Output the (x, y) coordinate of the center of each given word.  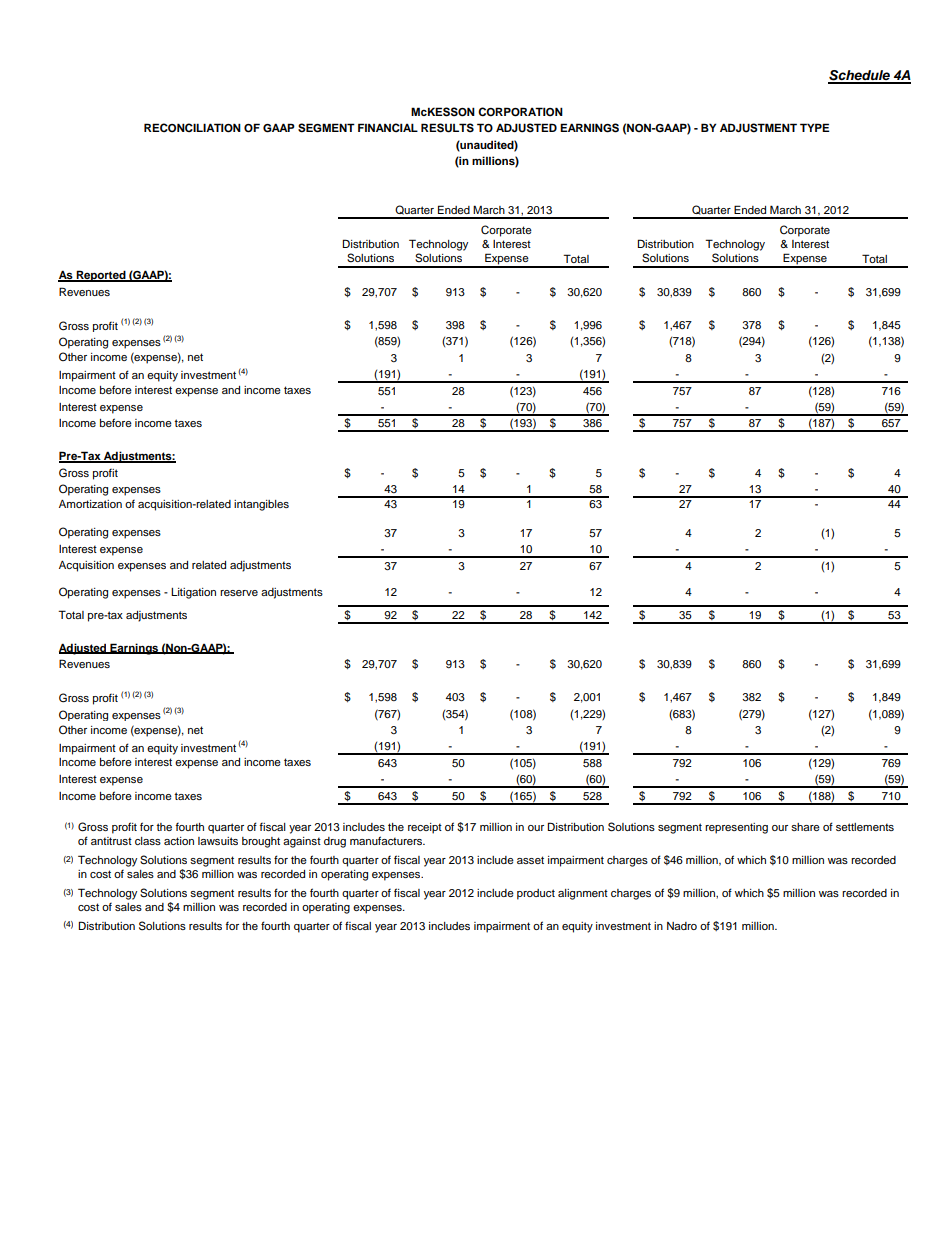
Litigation (193, 593)
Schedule (860, 76)
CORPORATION (520, 112)
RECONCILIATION (192, 128)
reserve (239, 593)
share (805, 827)
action (179, 841)
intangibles (261, 505)
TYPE (815, 127)
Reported (101, 276)
